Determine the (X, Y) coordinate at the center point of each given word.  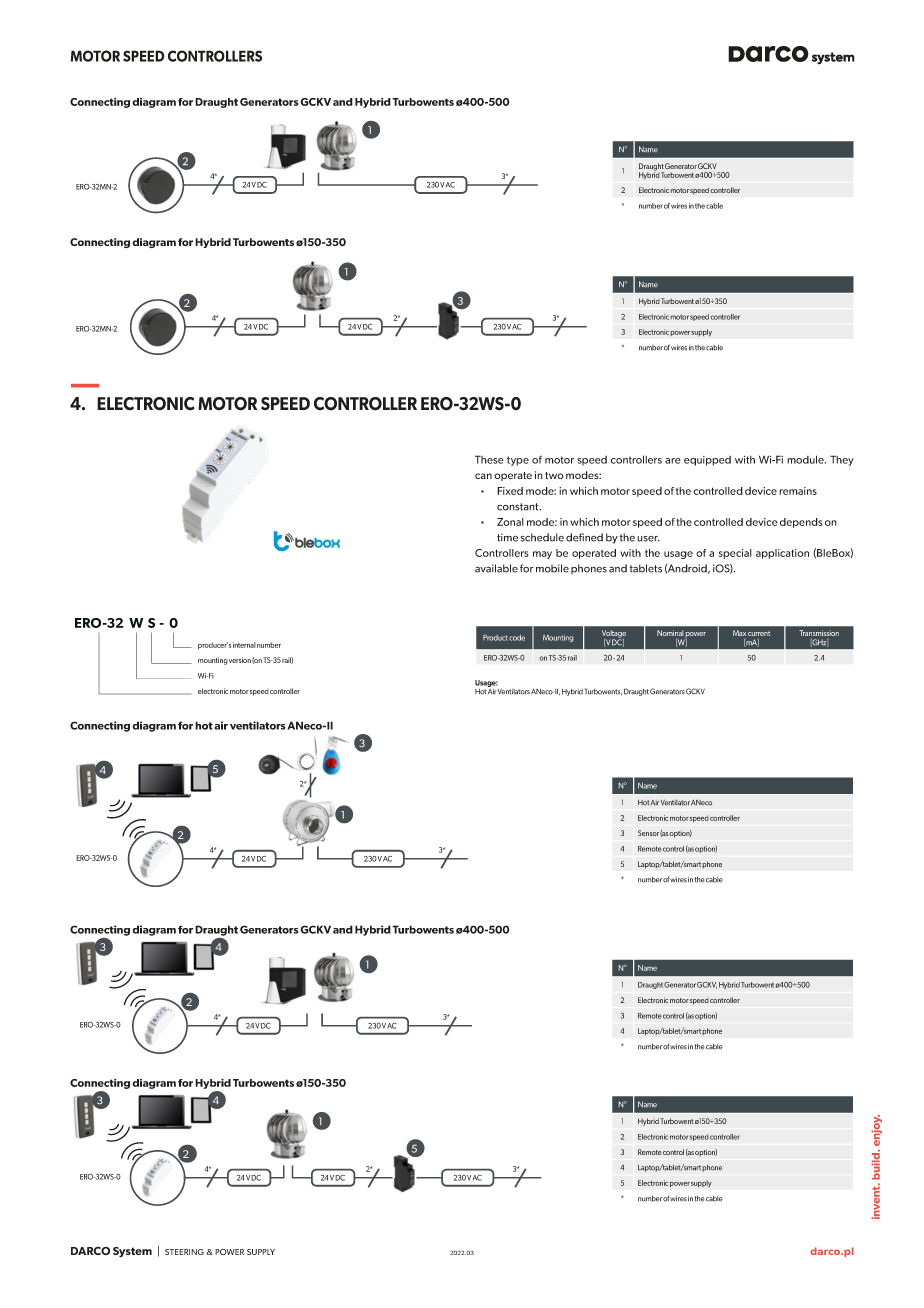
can (483, 476)
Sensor (648, 833)
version (240, 660)
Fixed (510, 491)
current (759, 634)
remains (798, 491)
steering (184, 1252)
